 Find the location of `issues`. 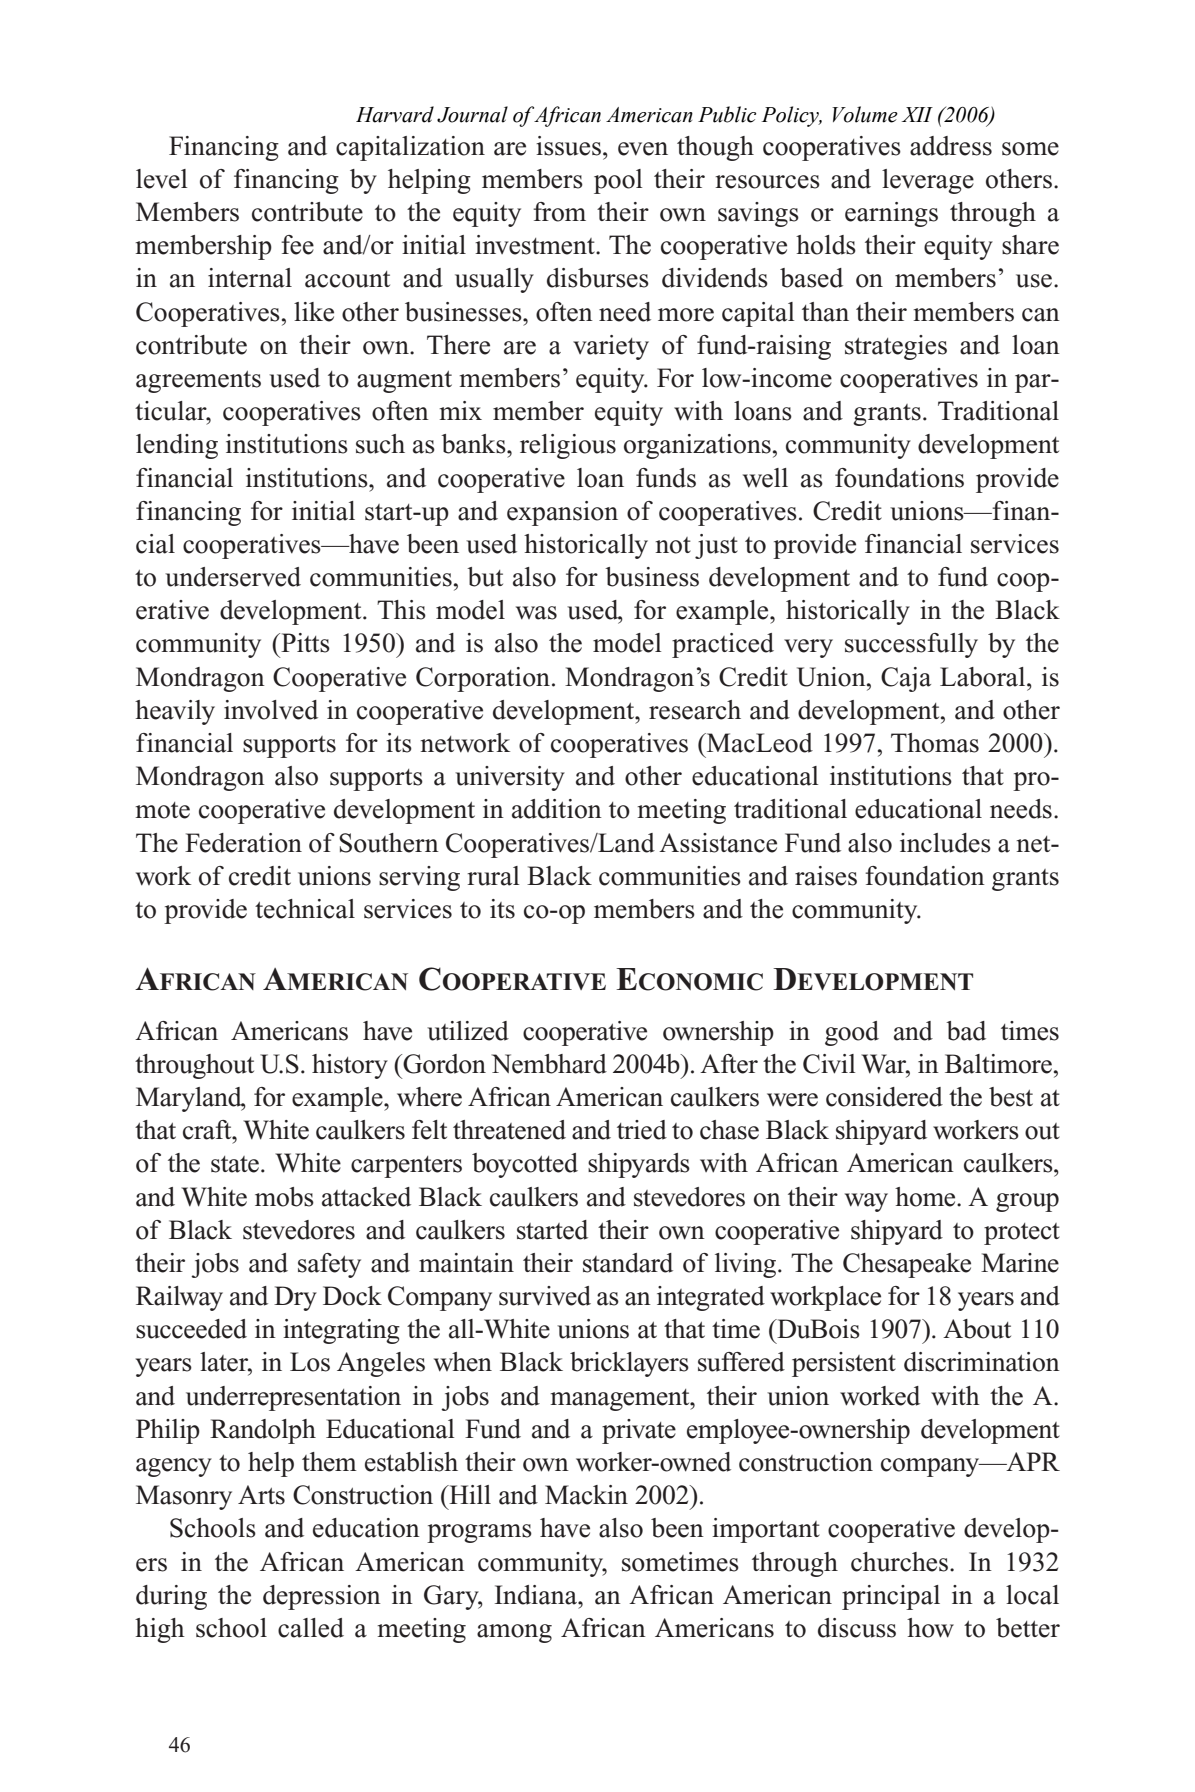

issues is located at coordinates (568, 146).
